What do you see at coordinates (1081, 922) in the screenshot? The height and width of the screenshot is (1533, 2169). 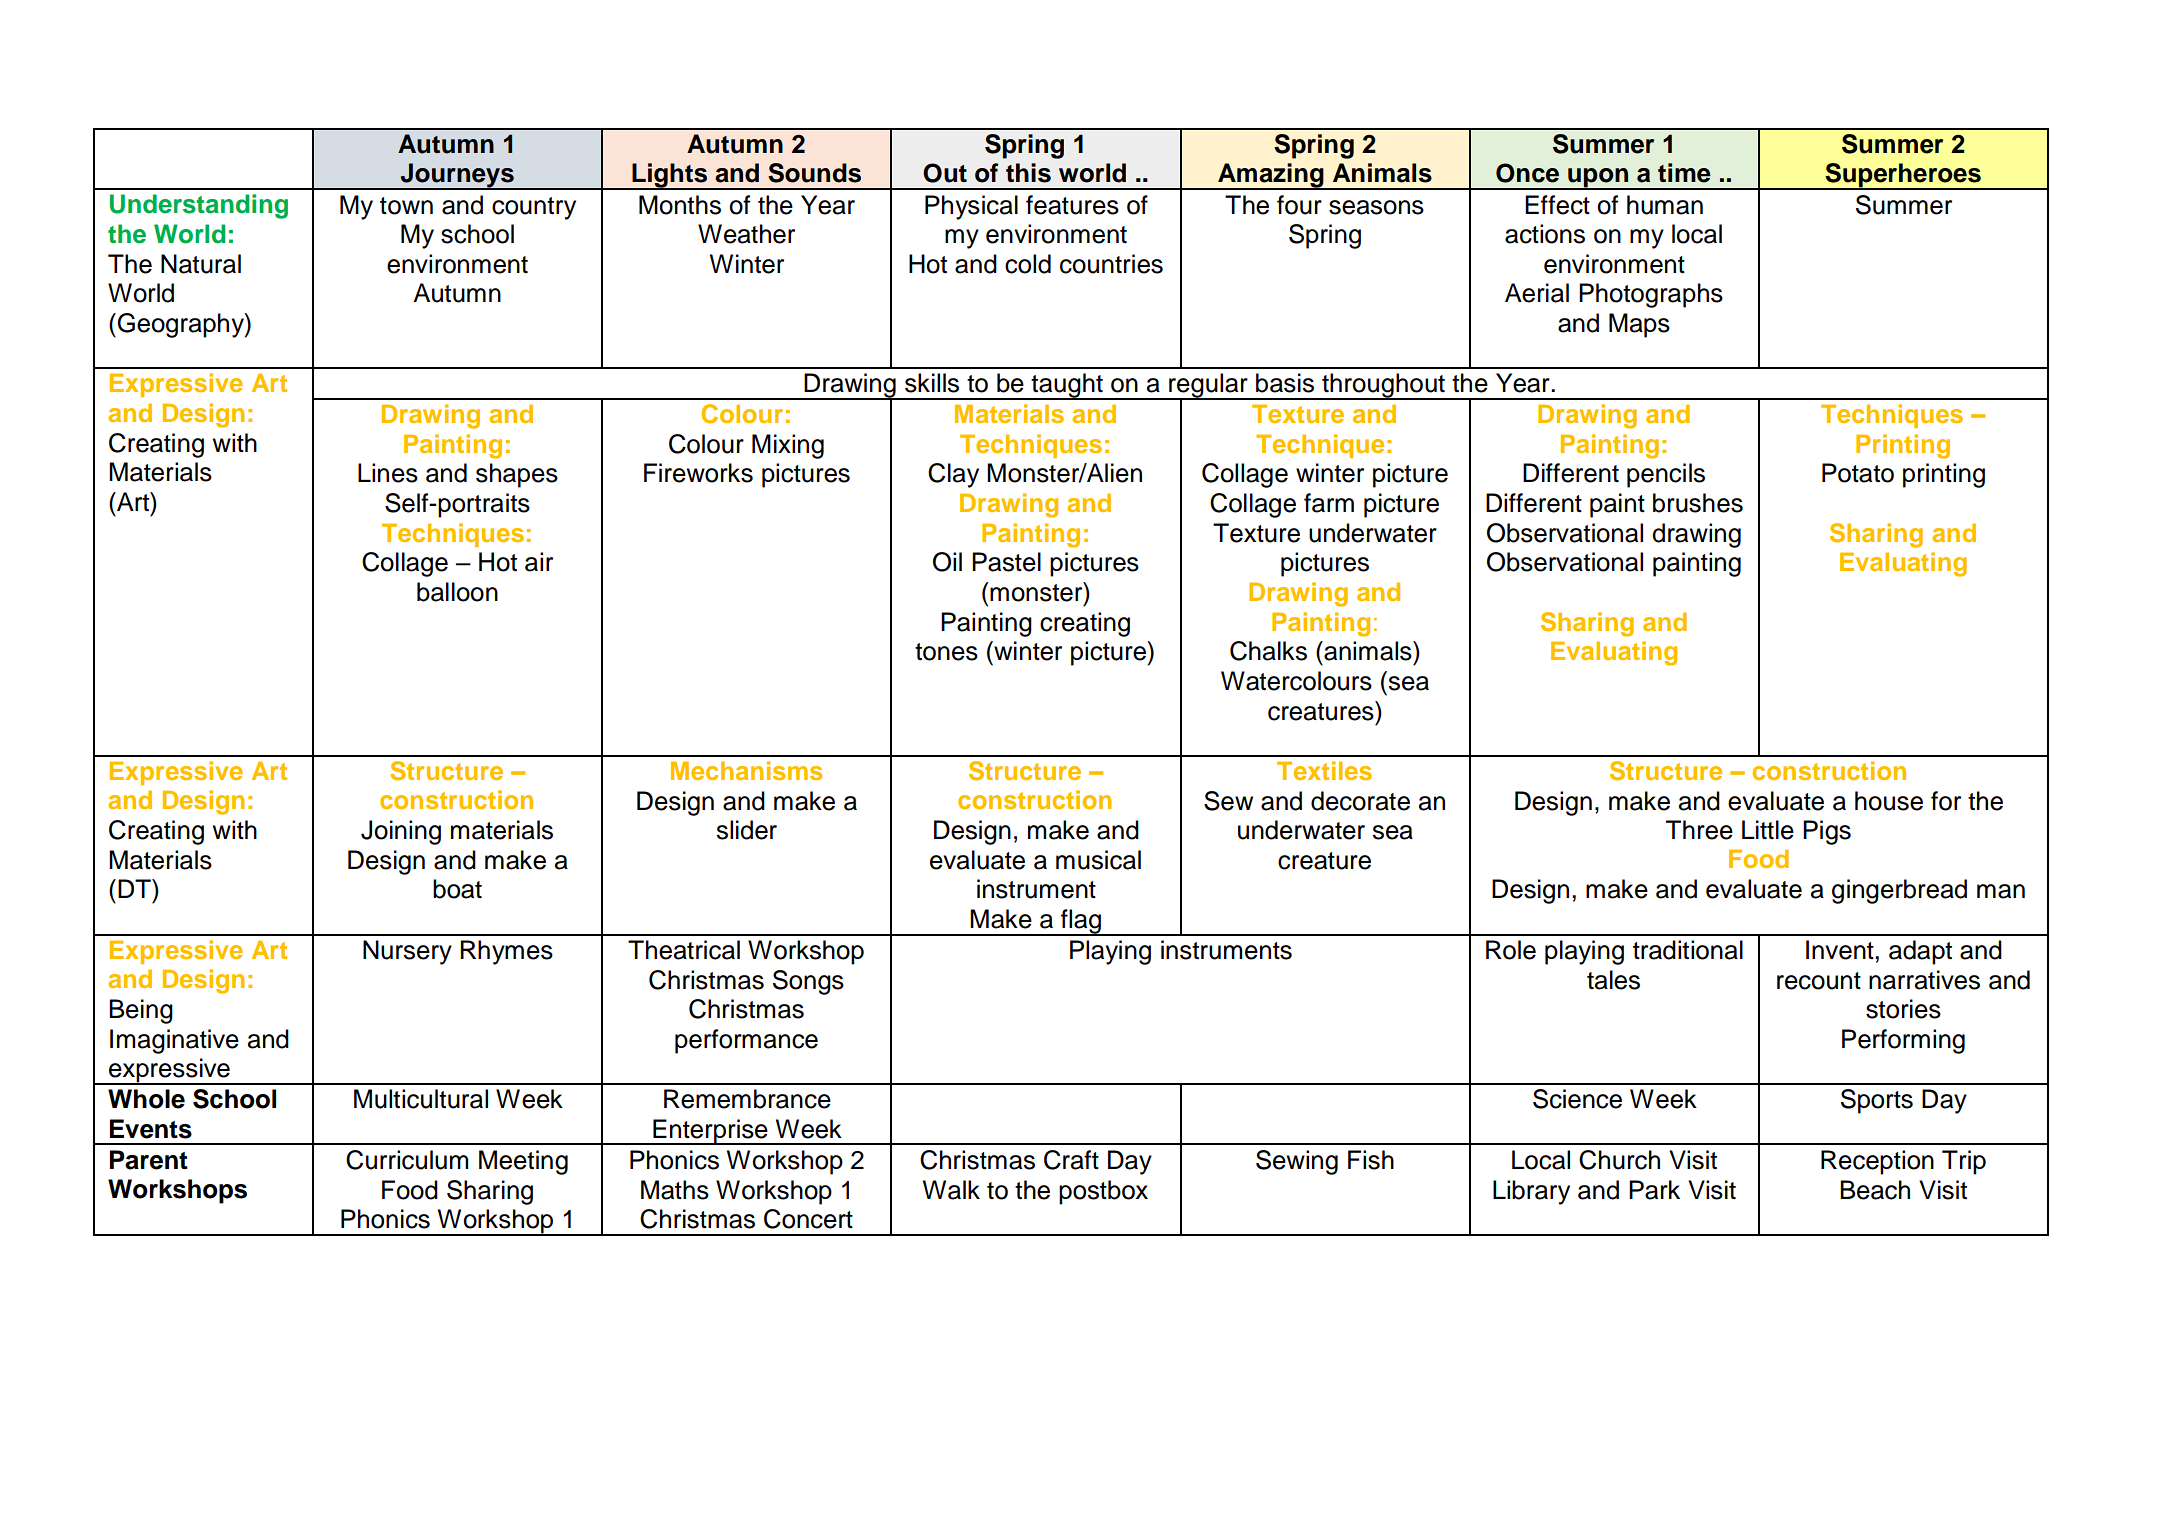 I see `flag` at bounding box center [1081, 922].
